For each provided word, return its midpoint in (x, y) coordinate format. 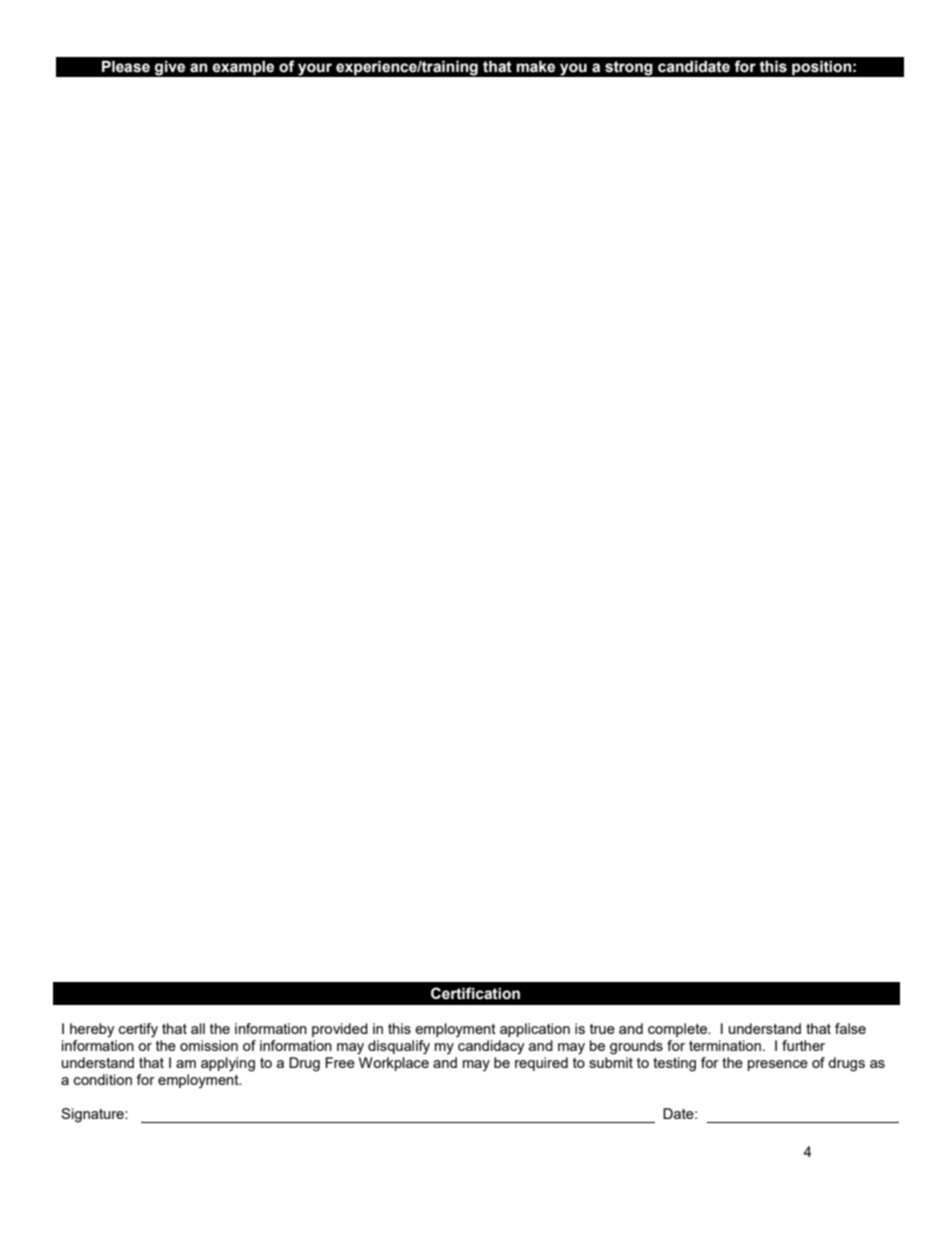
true (602, 1029)
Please (126, 67)
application (535, 1030)
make (536, 67)
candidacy (491, 1047)
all (198, 1028)
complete (679, 1030)
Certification (475, 993)
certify (138, 1030)
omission (209, 1045)
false (850, 1028)
